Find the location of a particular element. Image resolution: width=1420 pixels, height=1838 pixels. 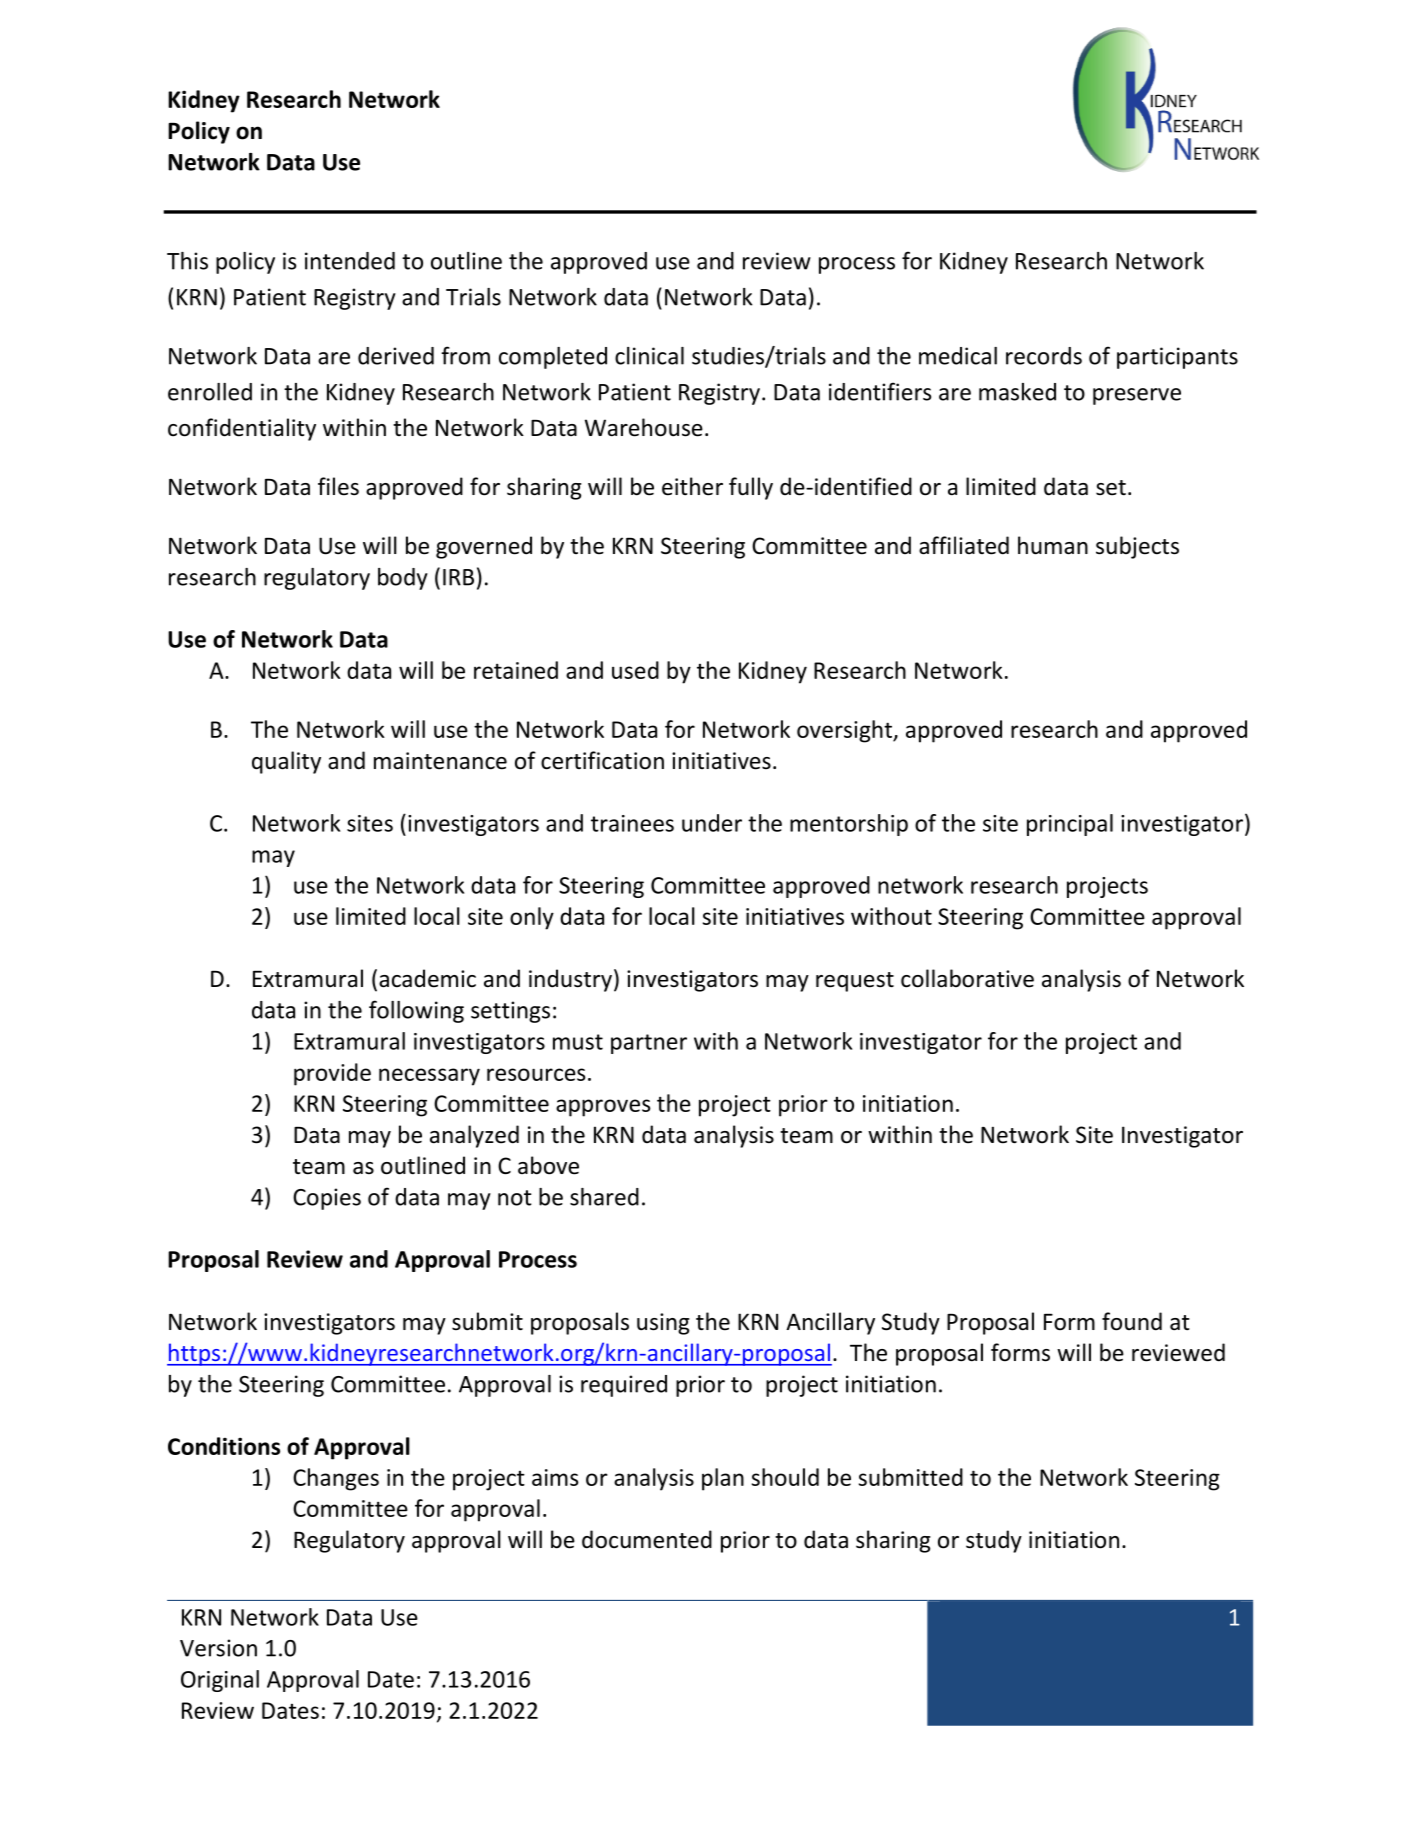

intended is located at coordinates (350, 261).
